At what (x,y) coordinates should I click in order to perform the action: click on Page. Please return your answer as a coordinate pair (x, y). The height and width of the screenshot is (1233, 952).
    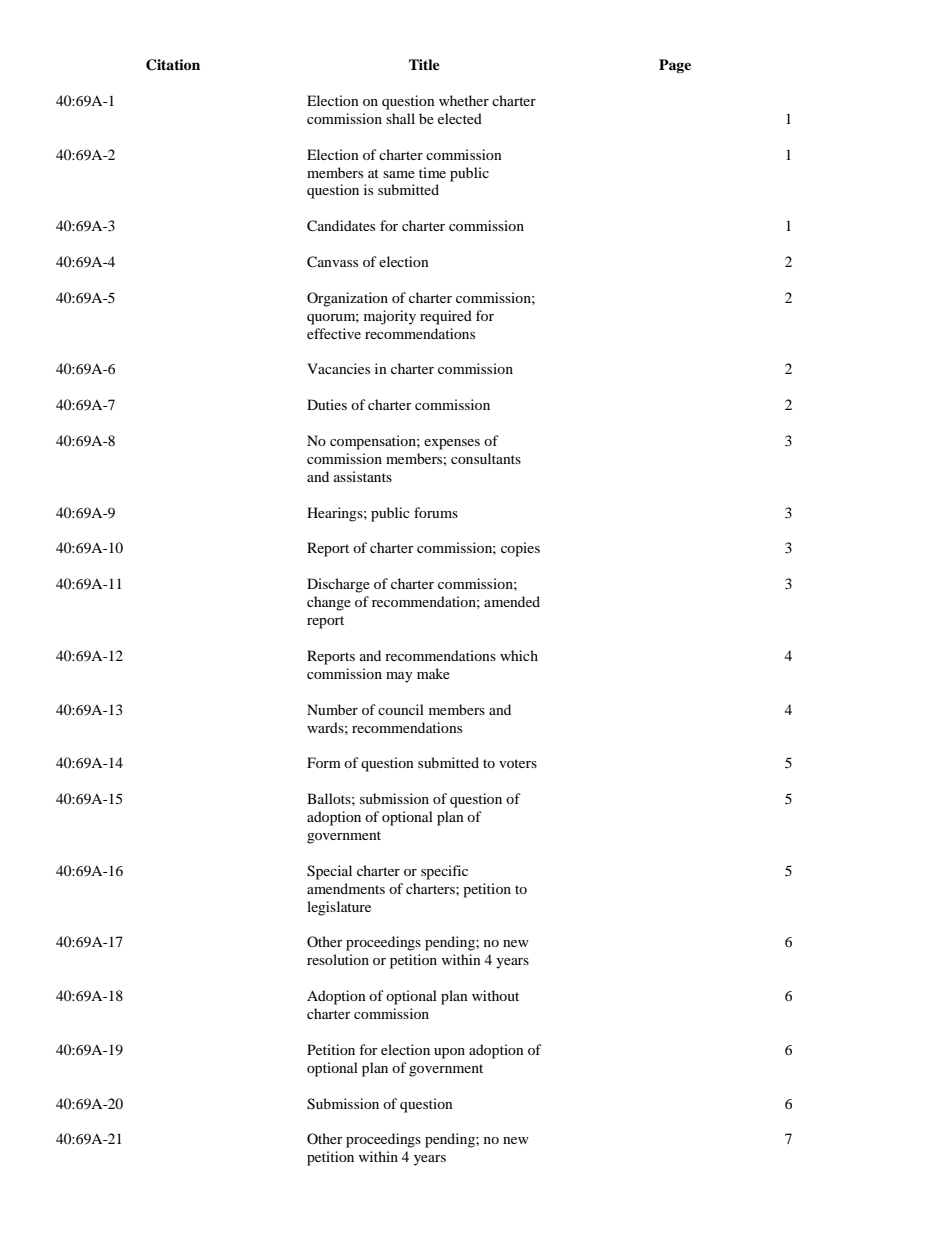
    Looking at the image, I should click on (675, 66).
